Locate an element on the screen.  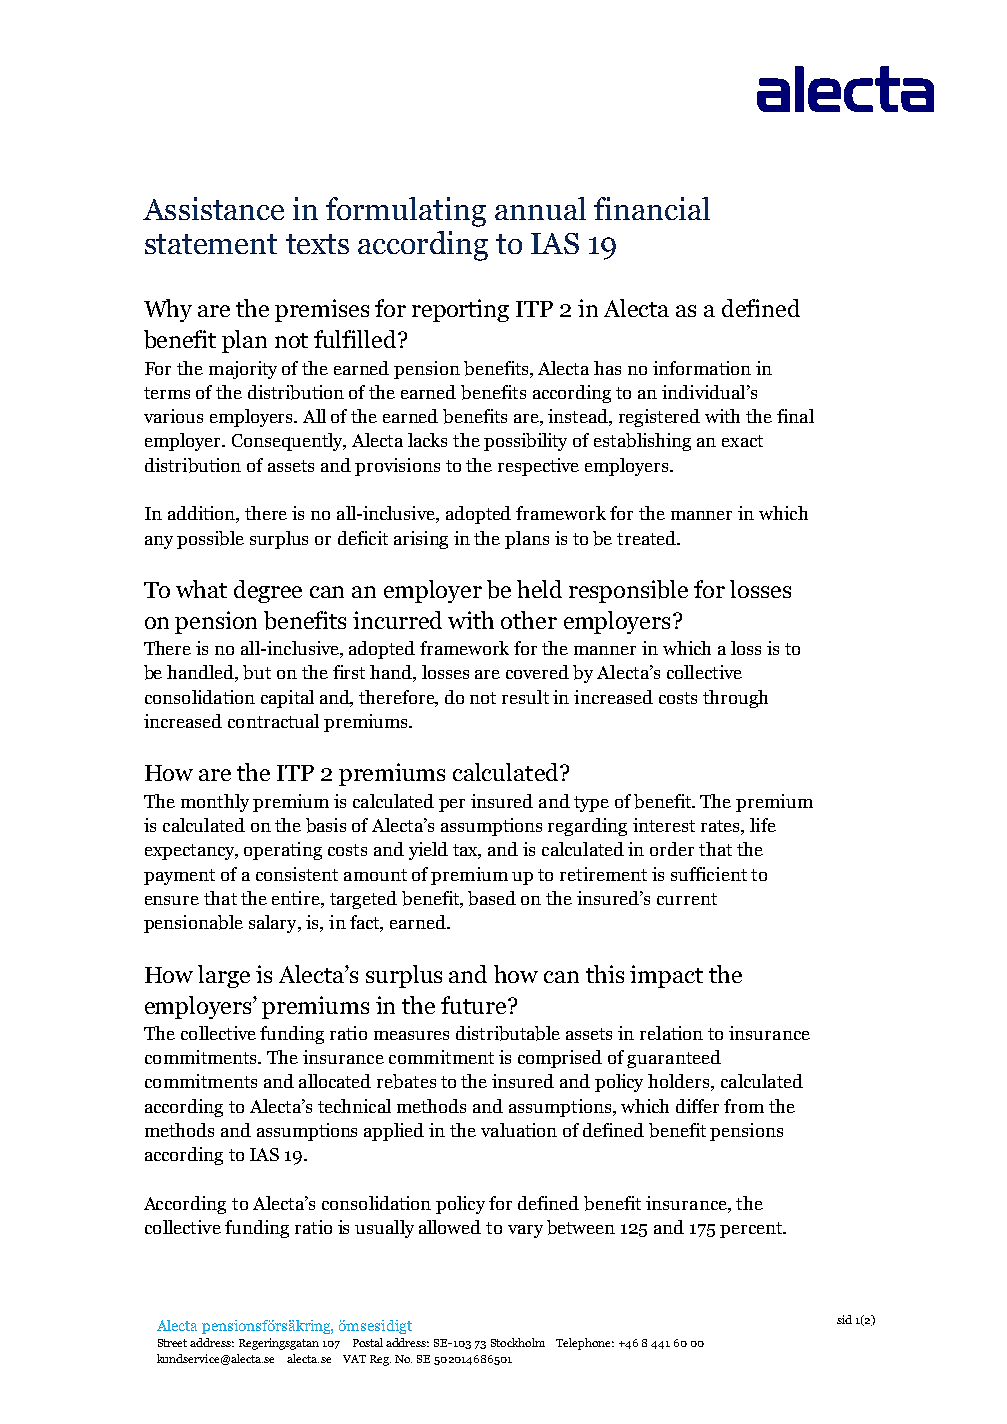
annual is located at coordinates (540, 208).
